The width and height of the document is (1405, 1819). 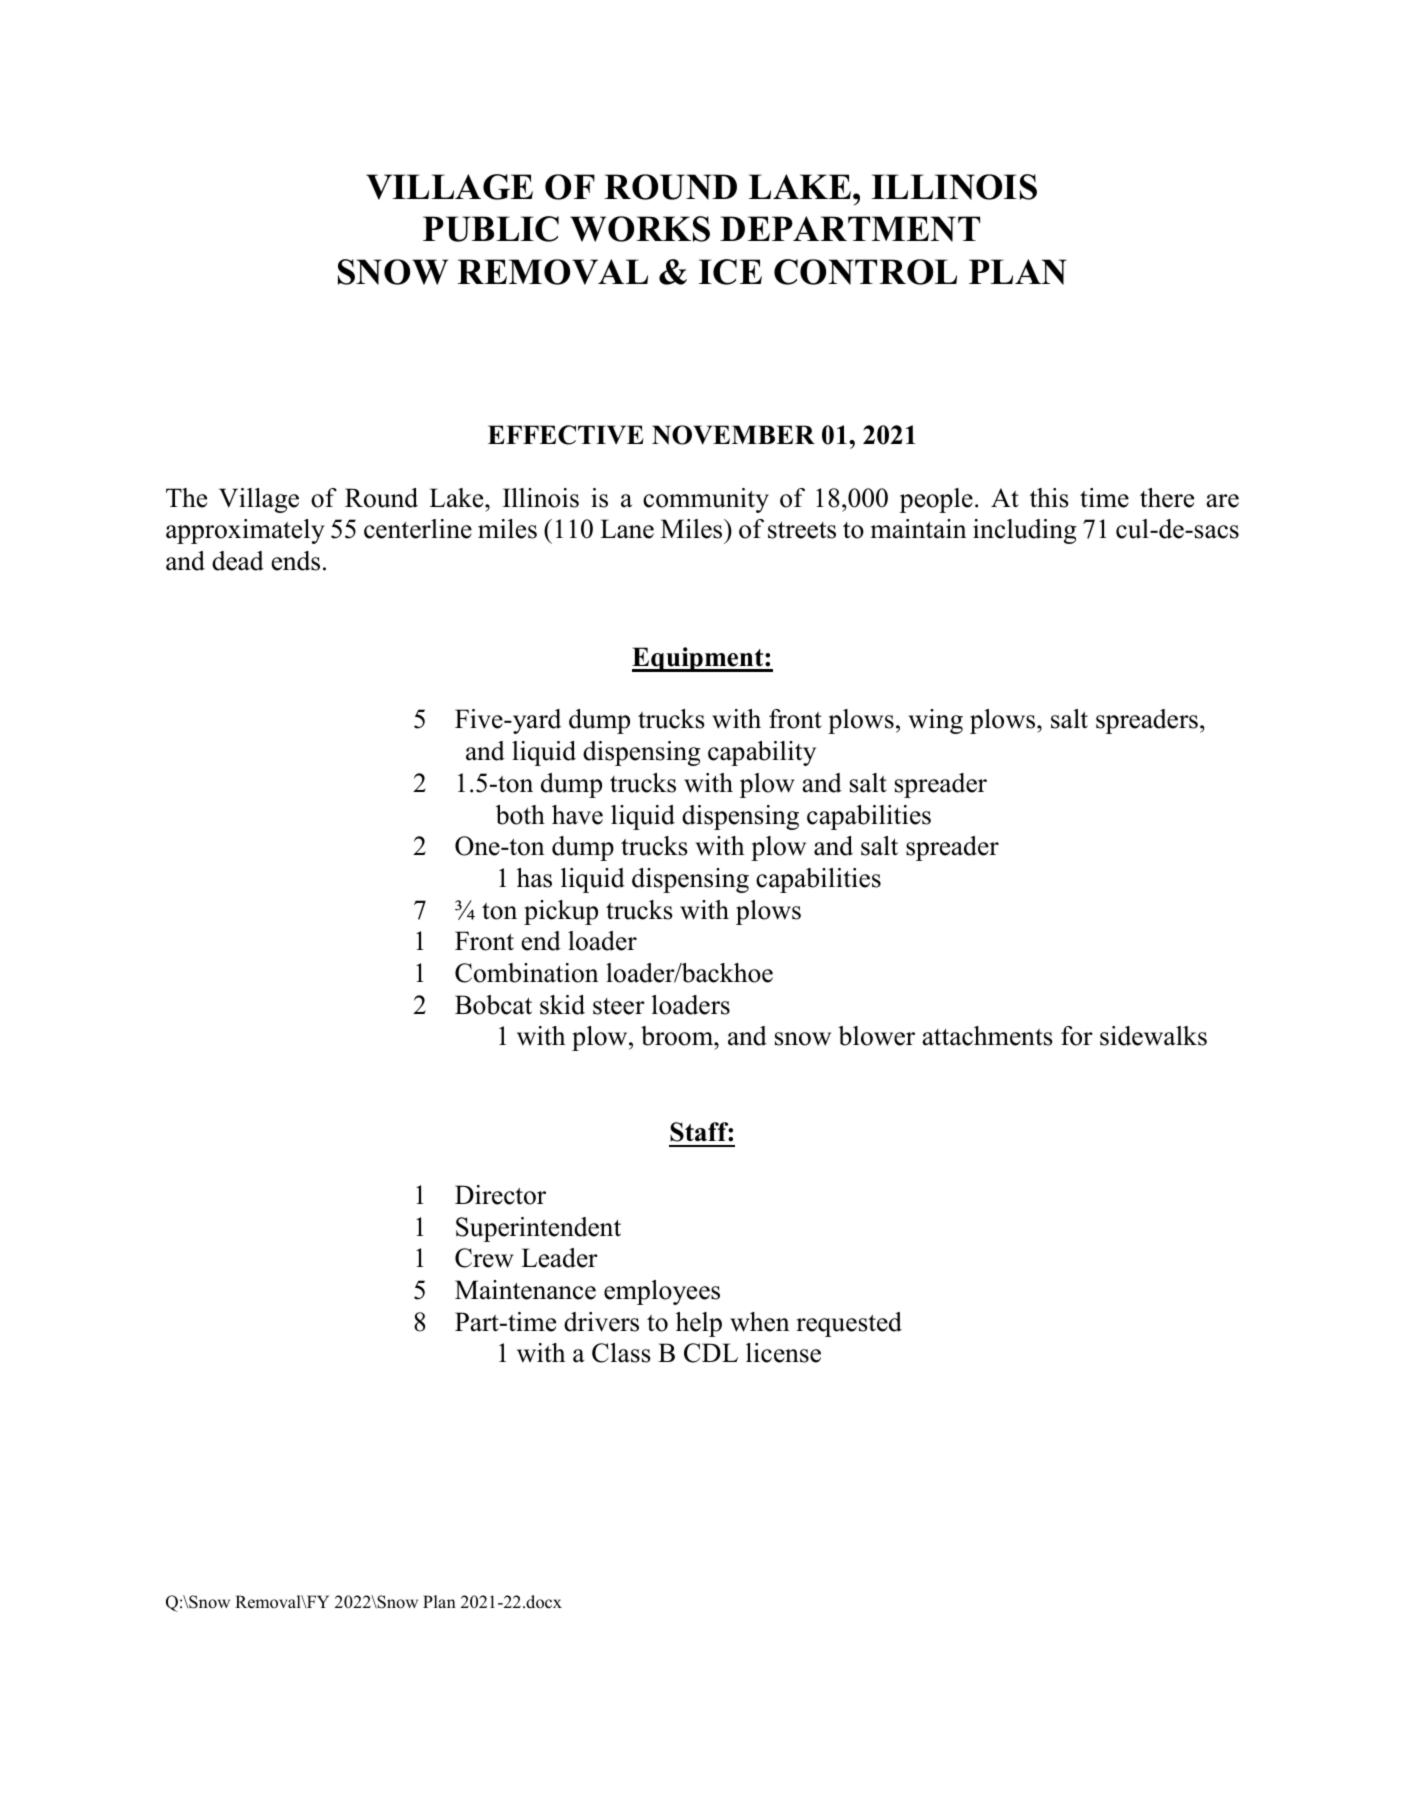 I want to click on centerline, so click(x=418, y=529).
